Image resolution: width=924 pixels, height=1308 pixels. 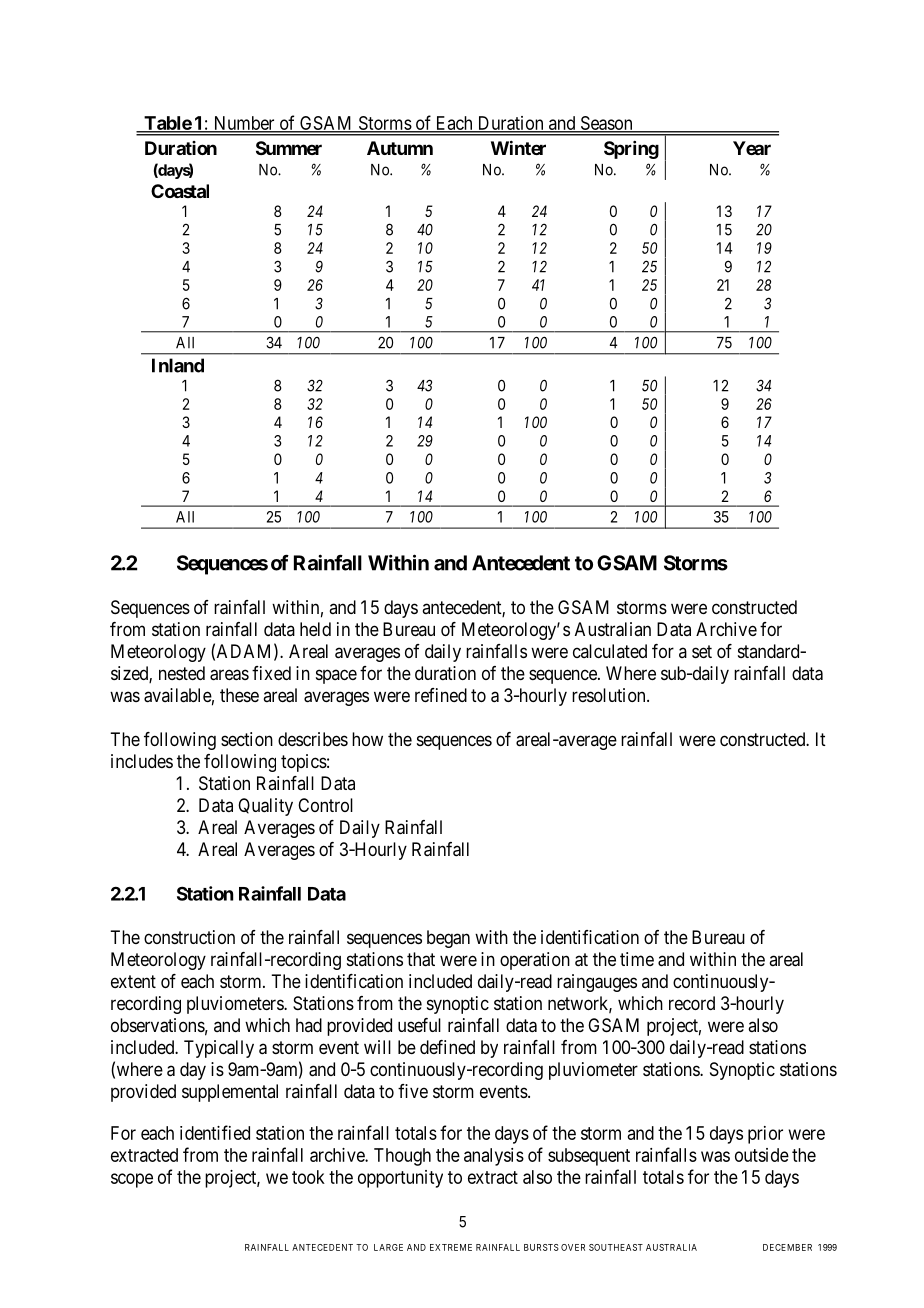 What do you see at coordinates (518, 147) in the screenshot?
I see `Winter` at bounding box center [518, 147].
